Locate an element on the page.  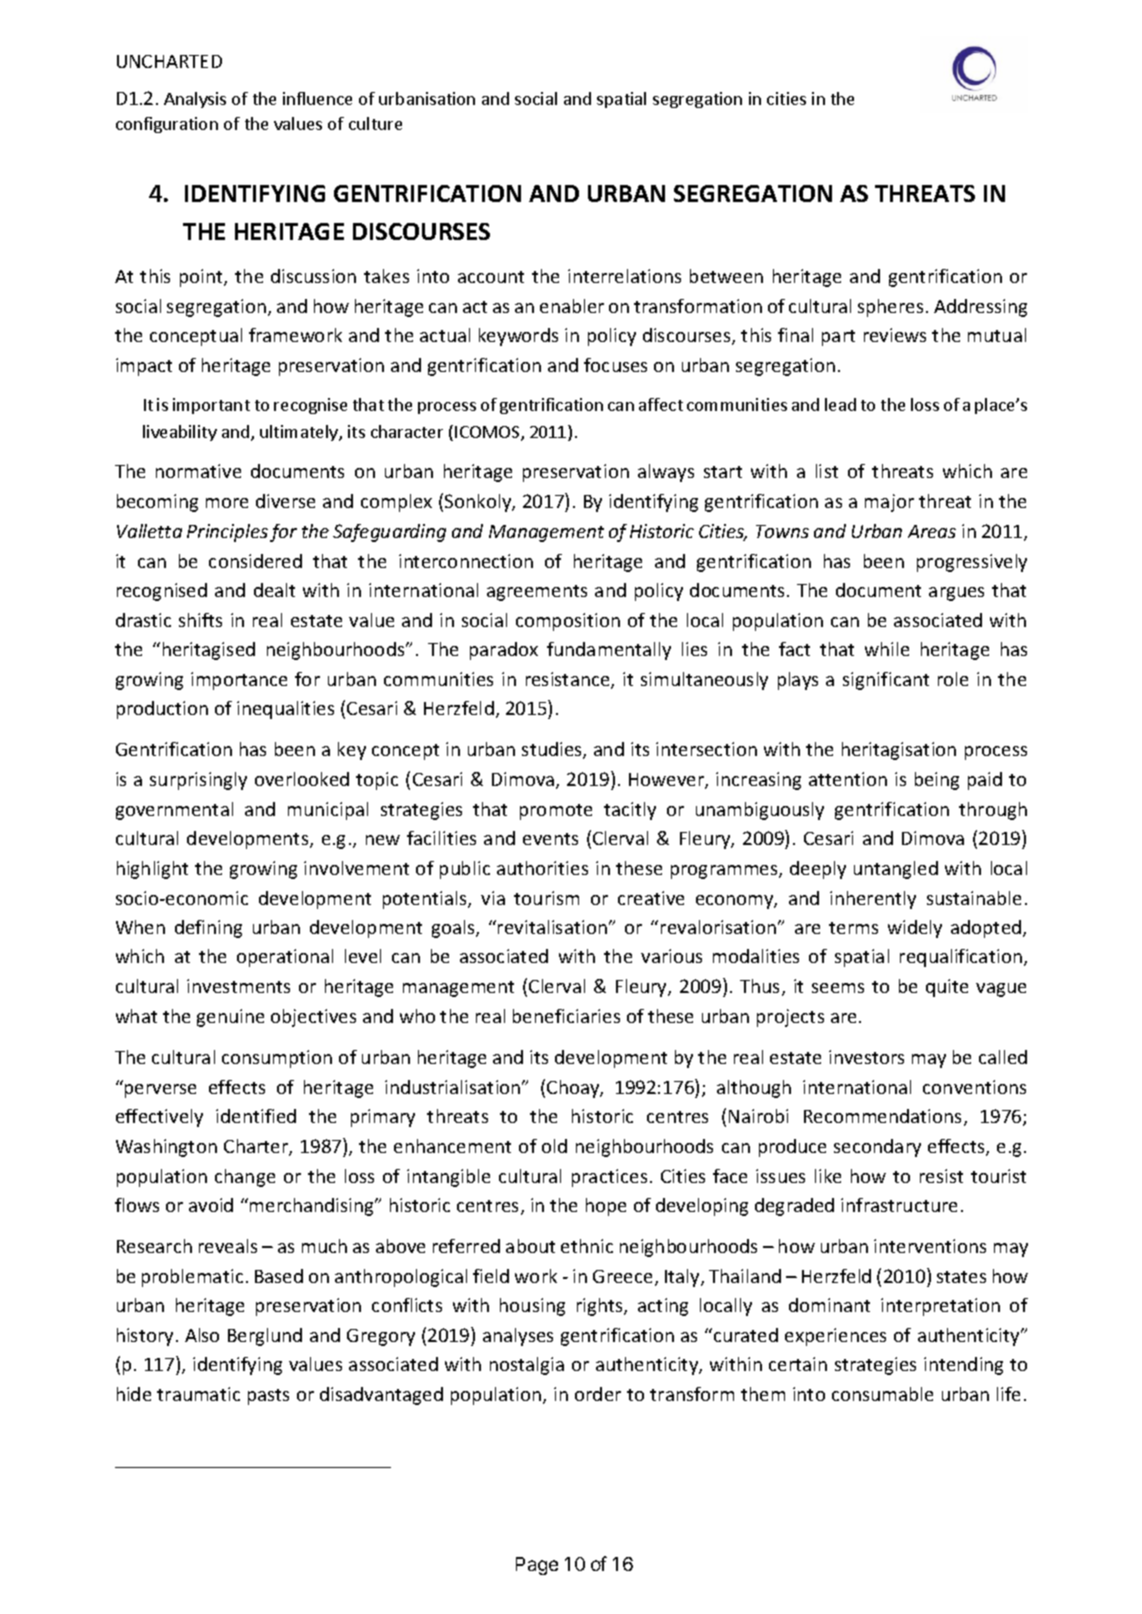
Page is located at coordinates (537, 1566).
